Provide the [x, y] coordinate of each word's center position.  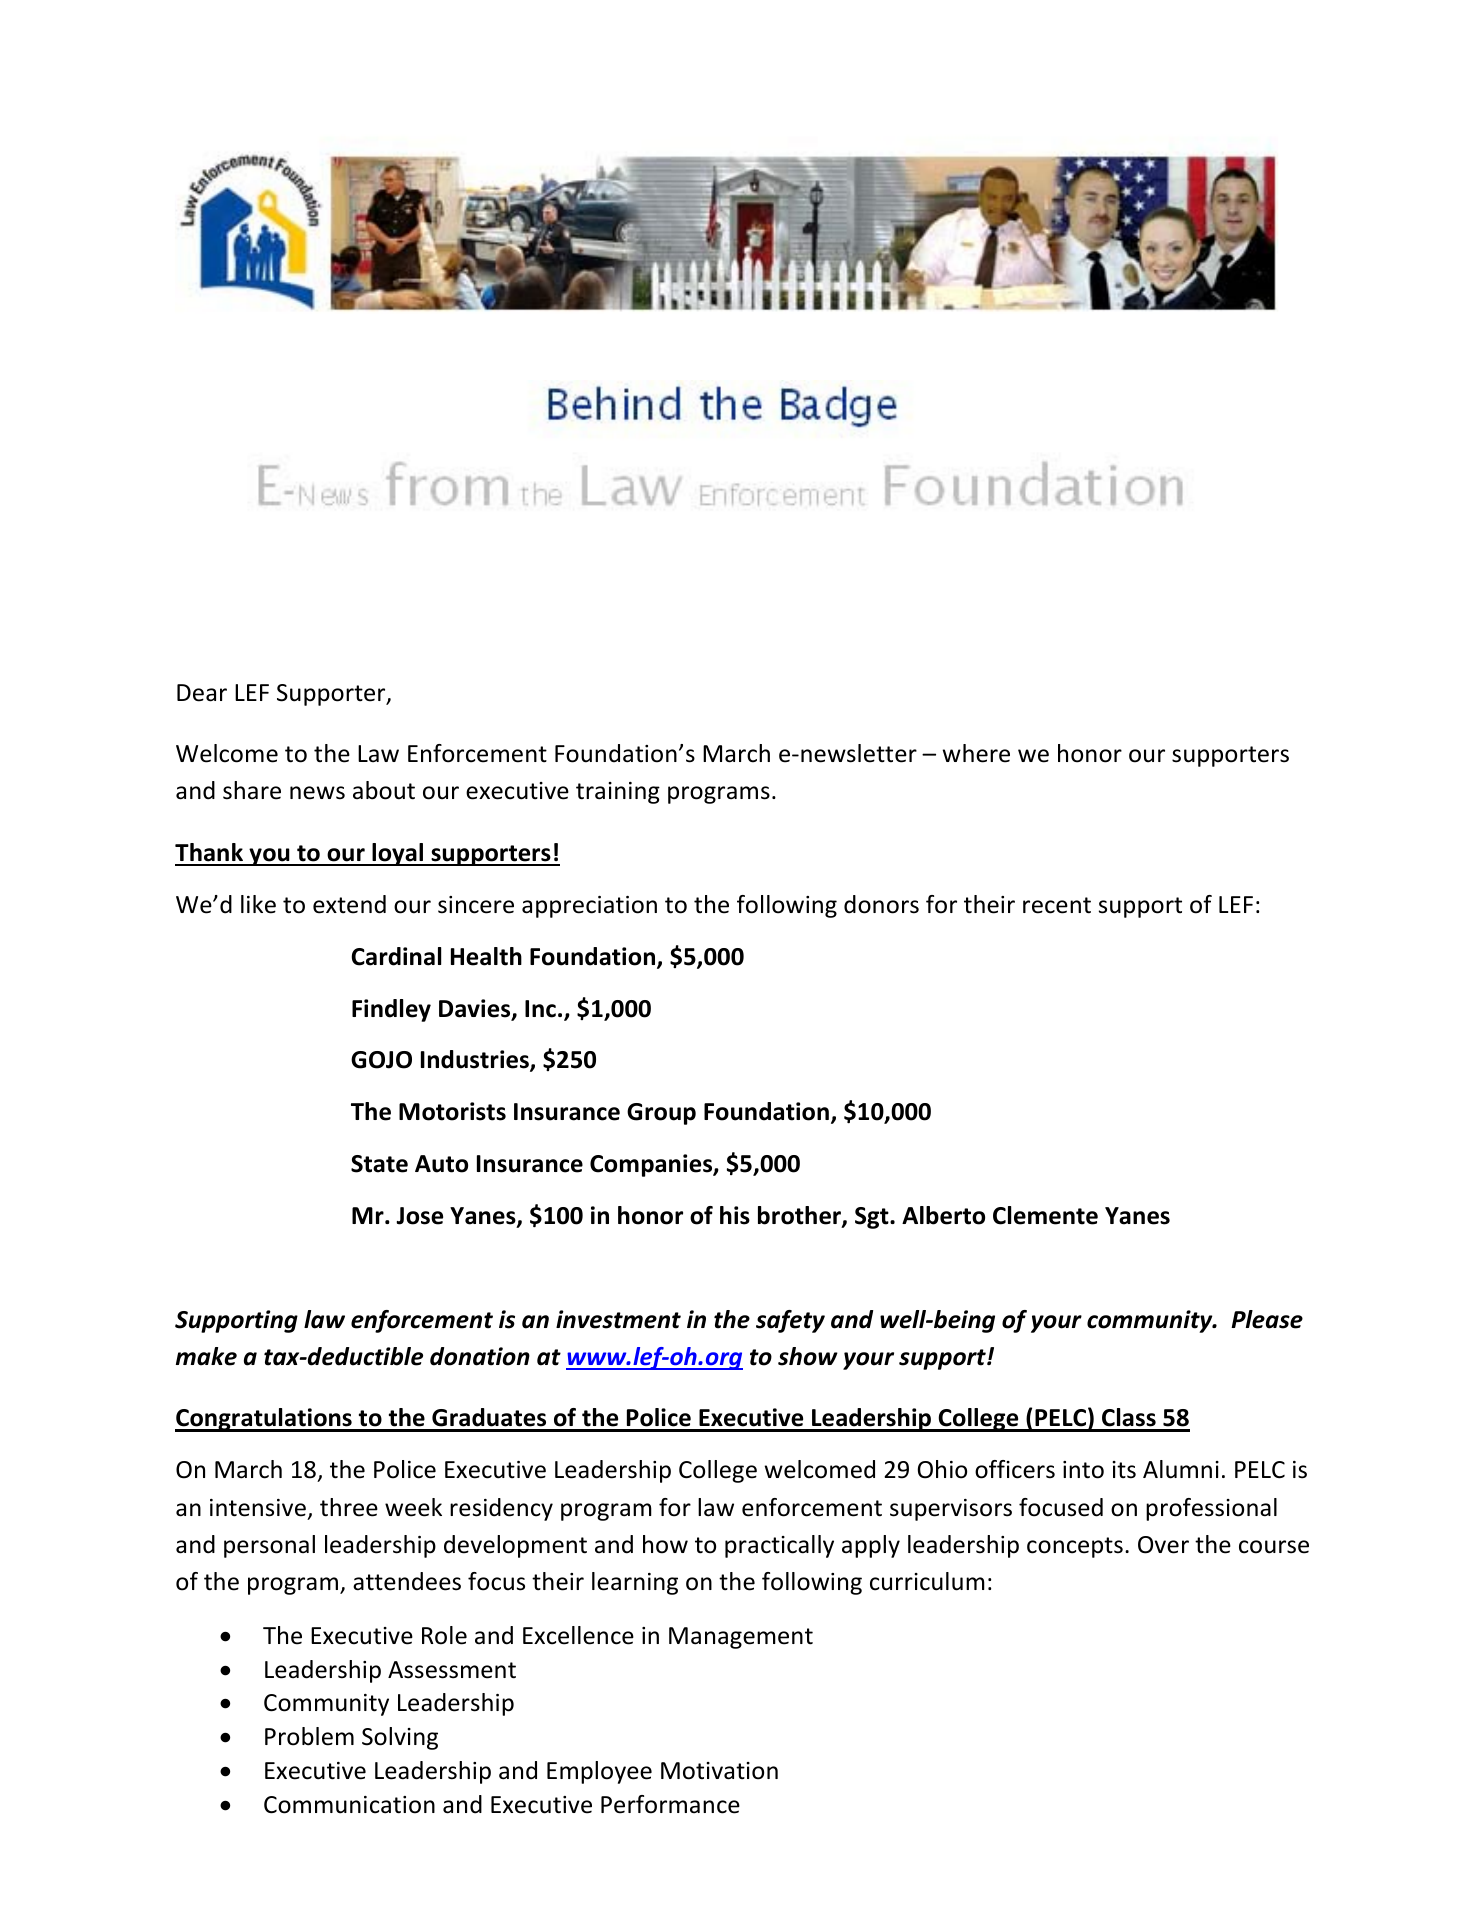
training [618, 793]
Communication [349, 1805]
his [735, 1215]
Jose [419, 1216]
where [976, 753]
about [384, 790]
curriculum [927, 1581]
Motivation [719, 1771]
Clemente [1045, 1215]
